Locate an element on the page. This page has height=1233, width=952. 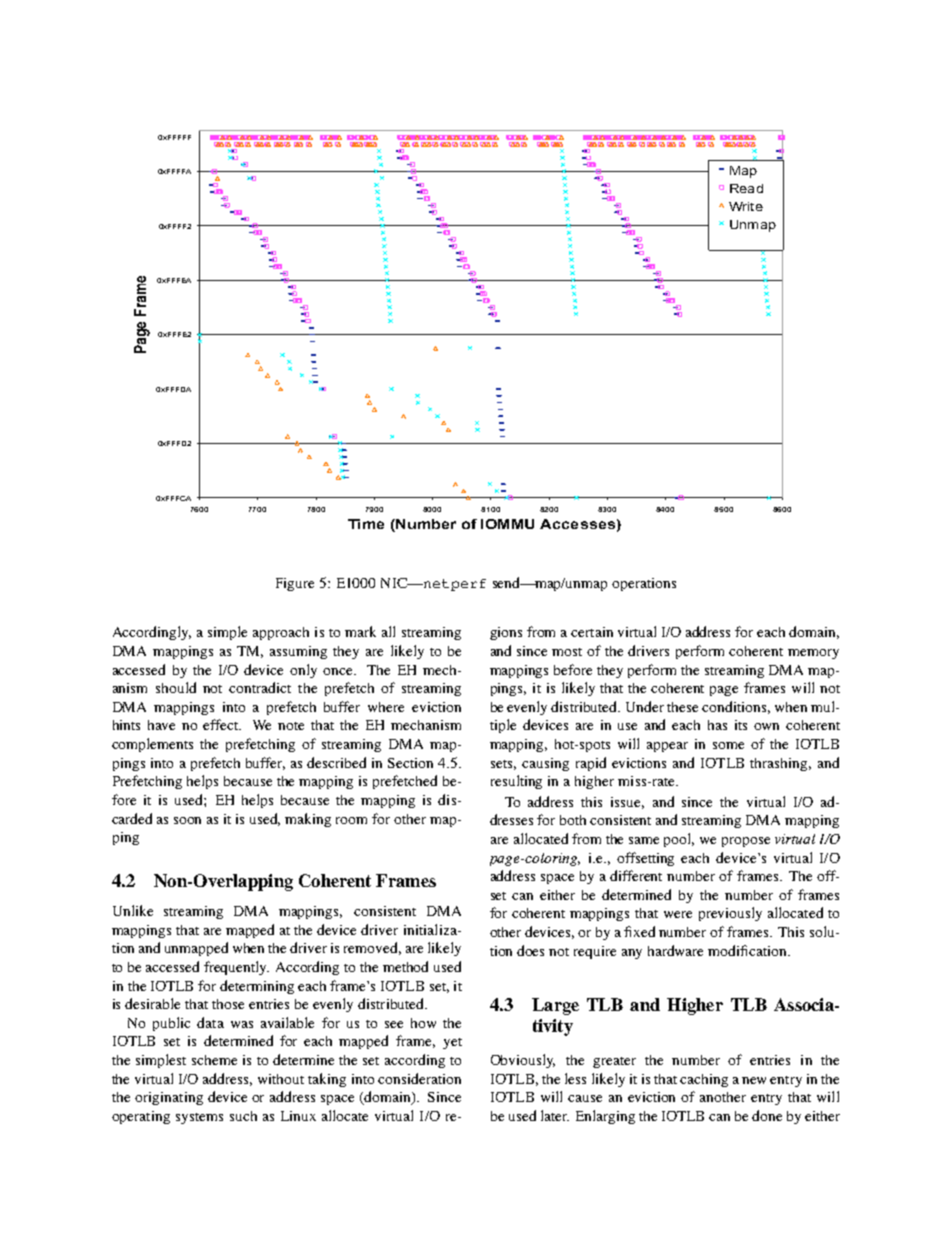
Unlike is located at coordinates (133, 910).
